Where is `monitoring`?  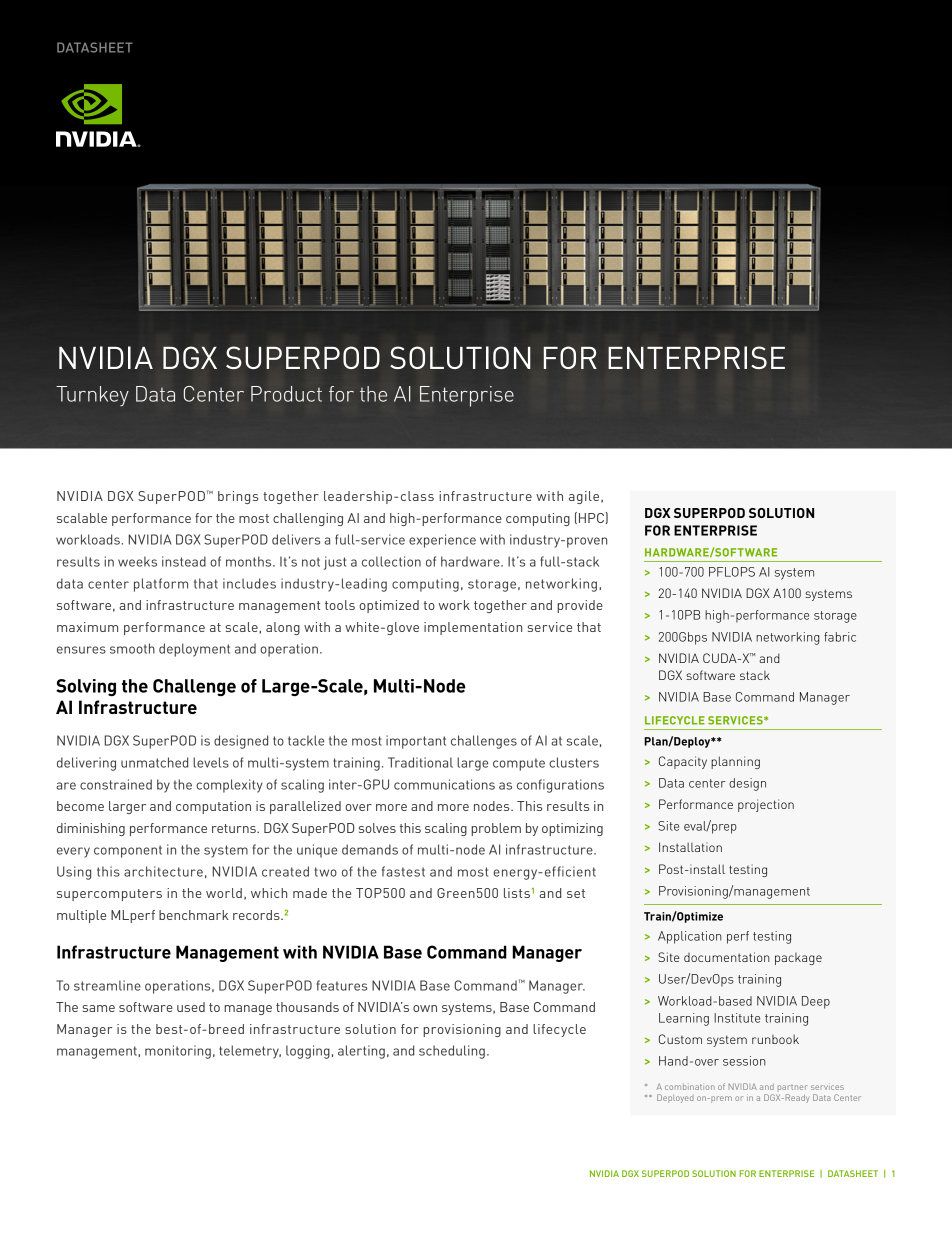
monitoring is located at coordinates (178, 1052).
